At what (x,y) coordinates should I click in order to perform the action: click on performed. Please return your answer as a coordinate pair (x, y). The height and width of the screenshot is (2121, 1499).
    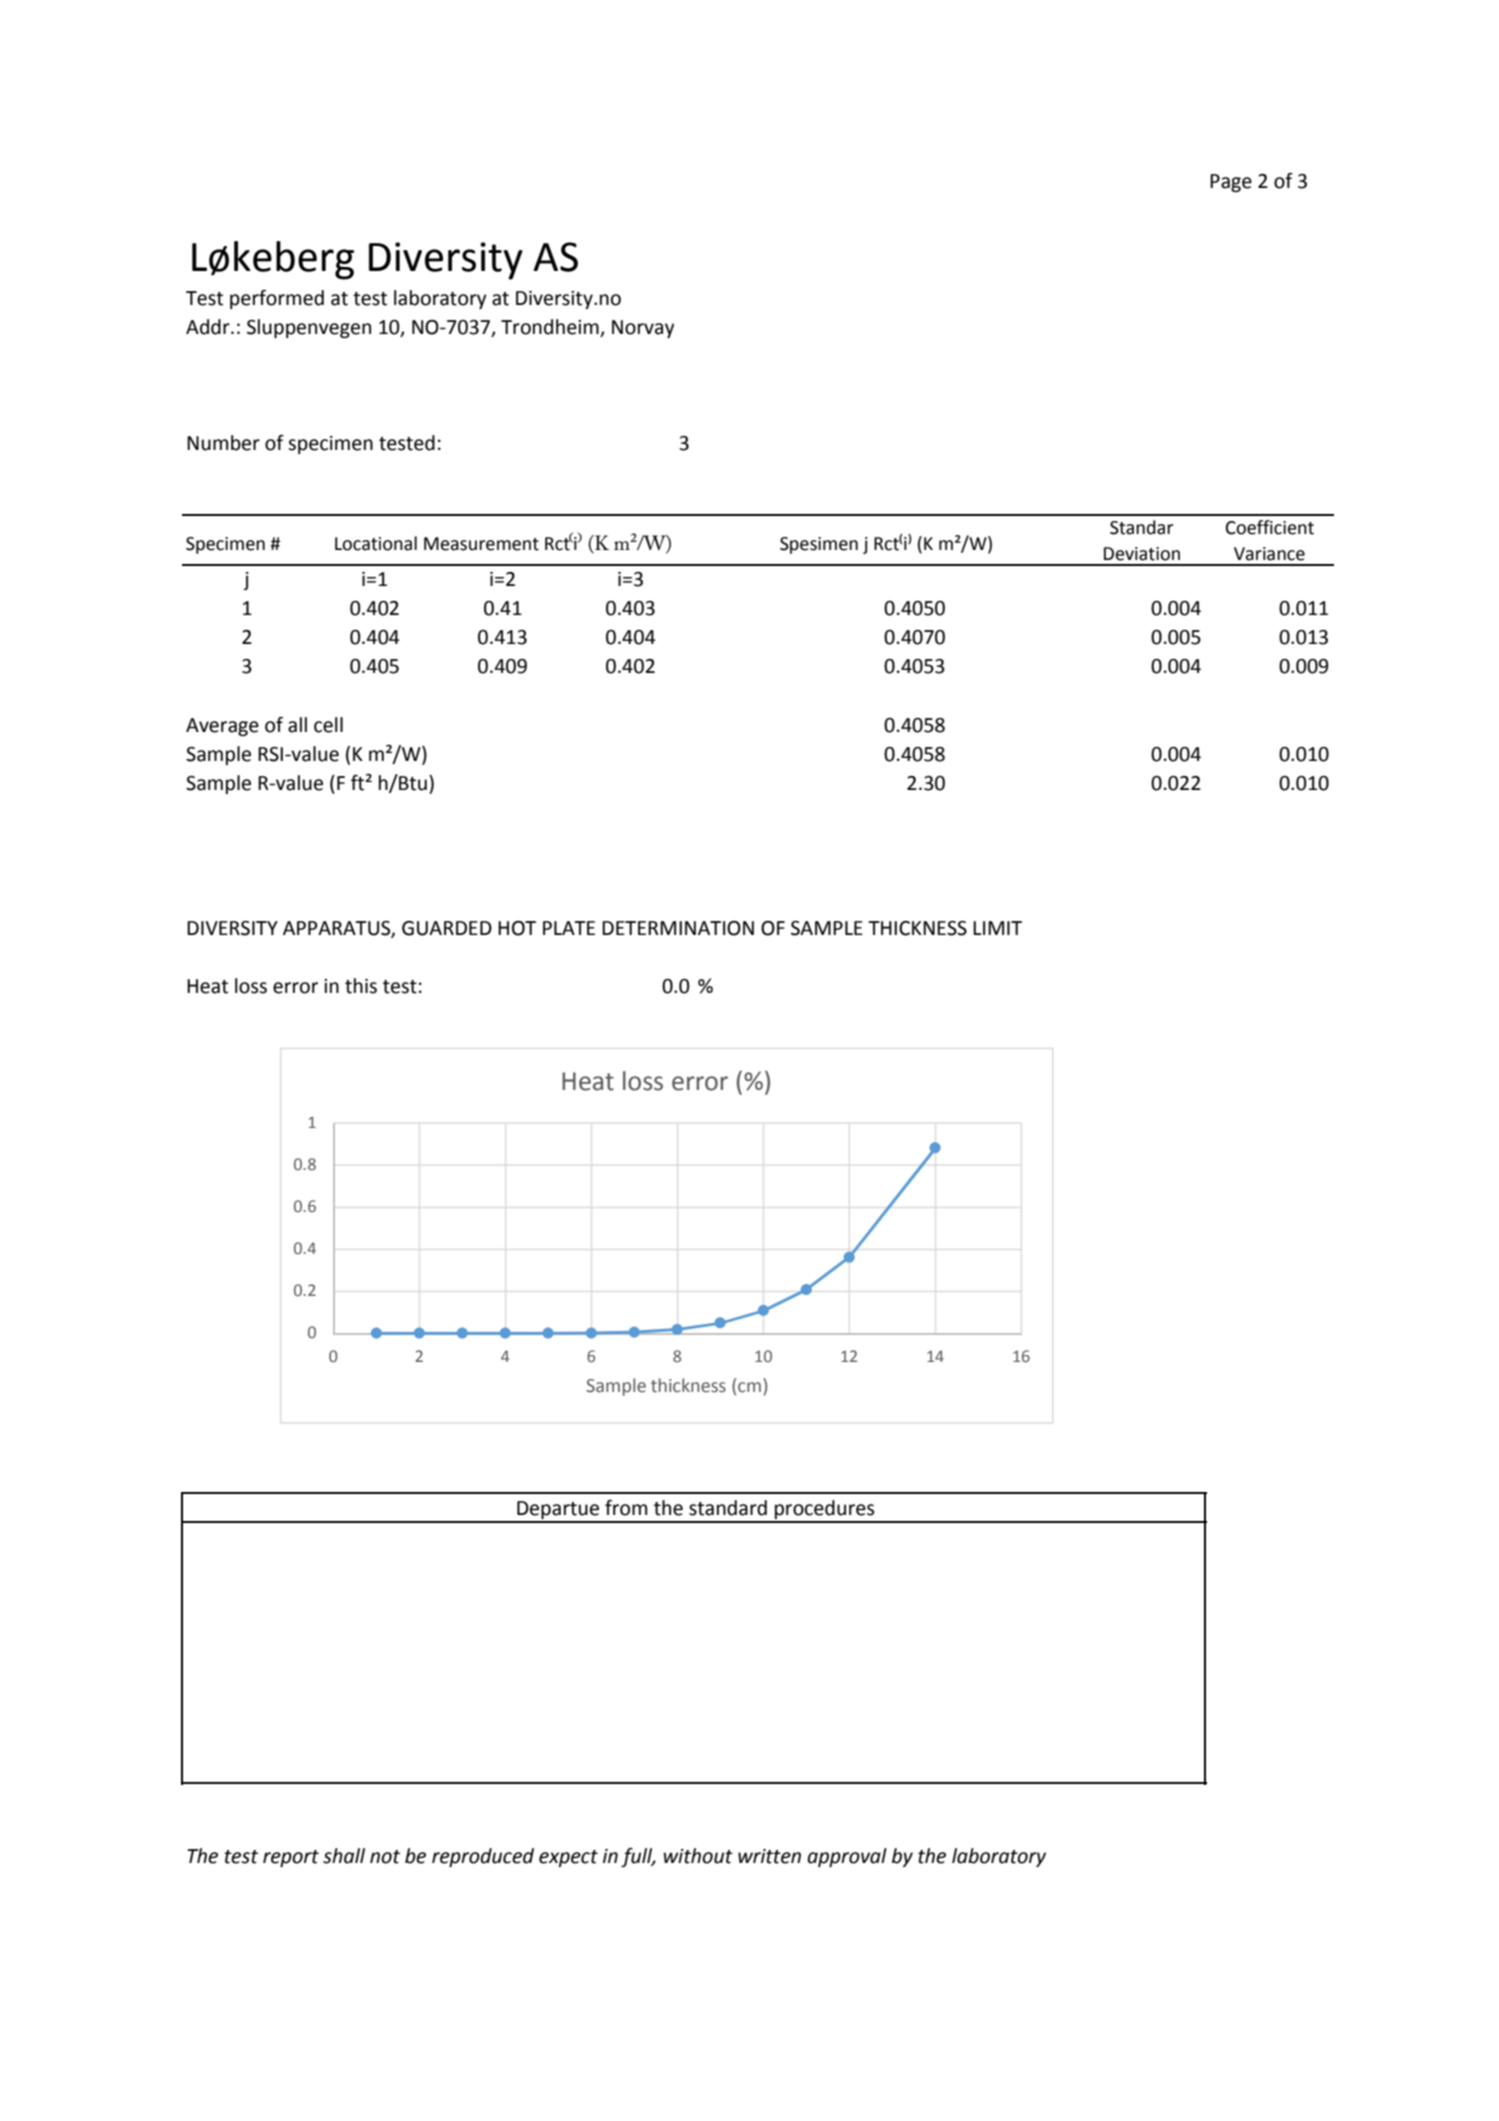
    Looking at the image, I should click on (277, 299).
